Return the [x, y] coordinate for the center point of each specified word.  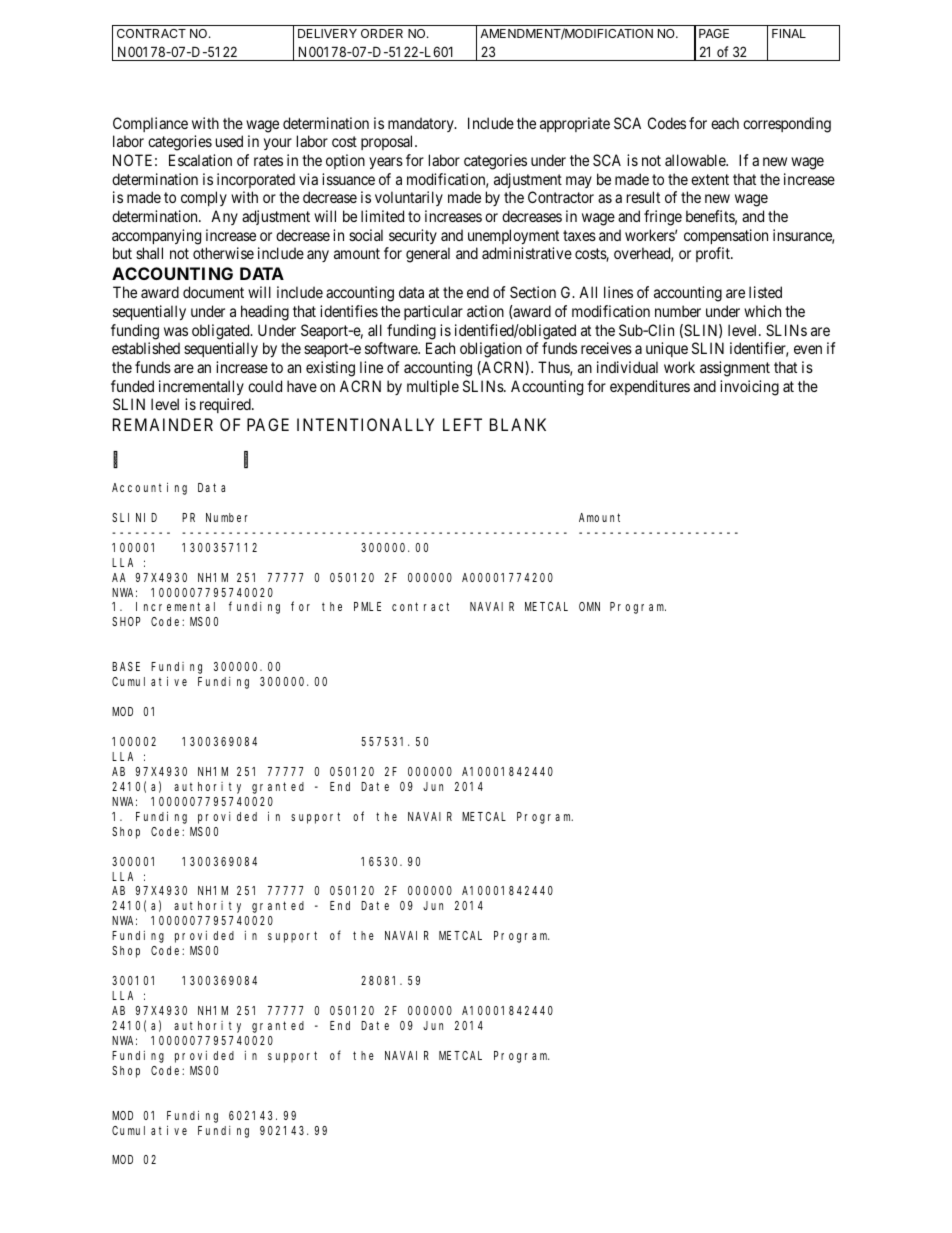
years [386, 163]
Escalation [200, 160]
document [213, 292]
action [485, 311]
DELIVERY [327, 33]
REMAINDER [163, 424]
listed [765, 292]
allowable [696, 160]
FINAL [789, 33]
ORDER [382, 33]
